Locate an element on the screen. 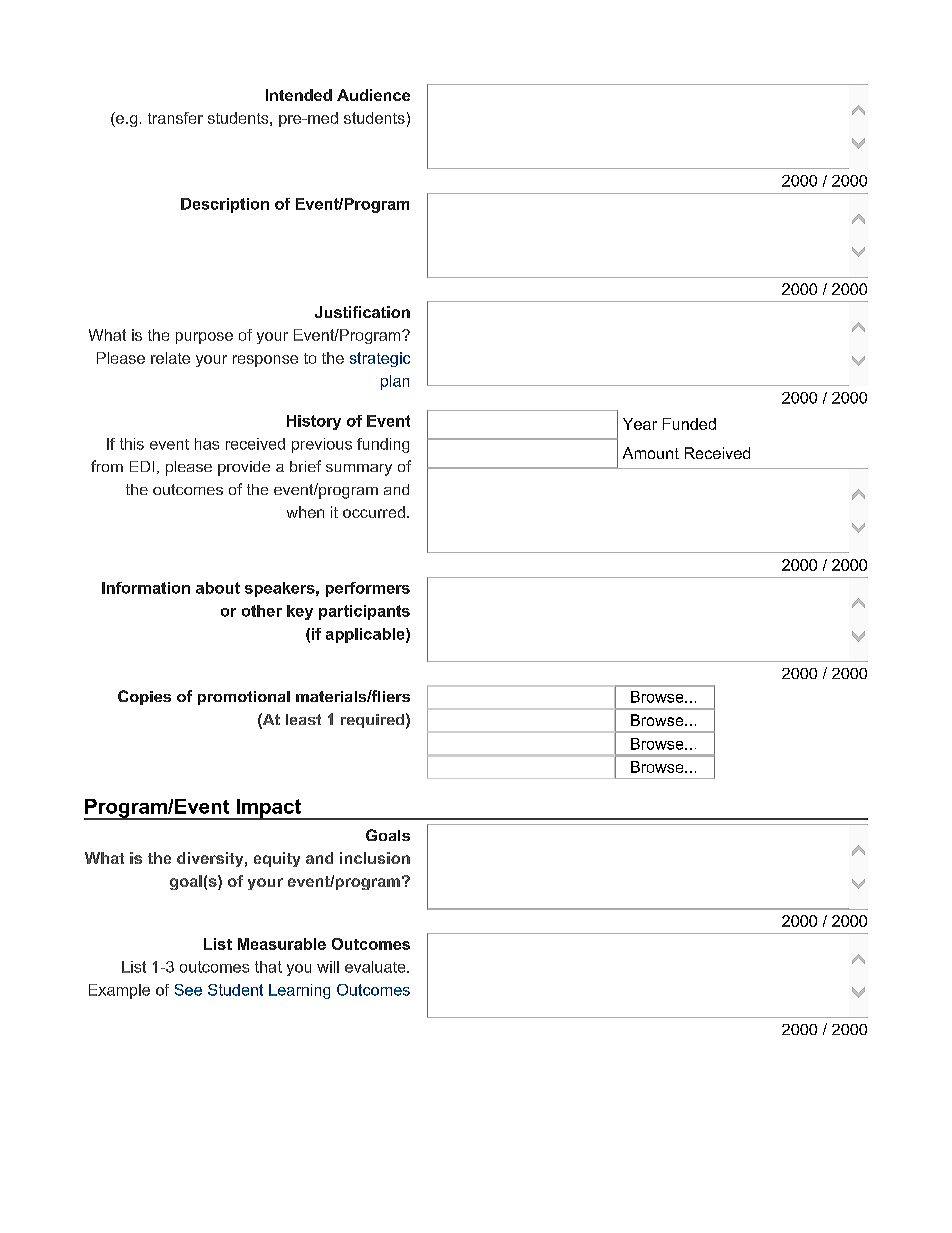 Image resolution: width=952 pixels, height=1233 pixels. Information is located at coordinates (146, 588).
